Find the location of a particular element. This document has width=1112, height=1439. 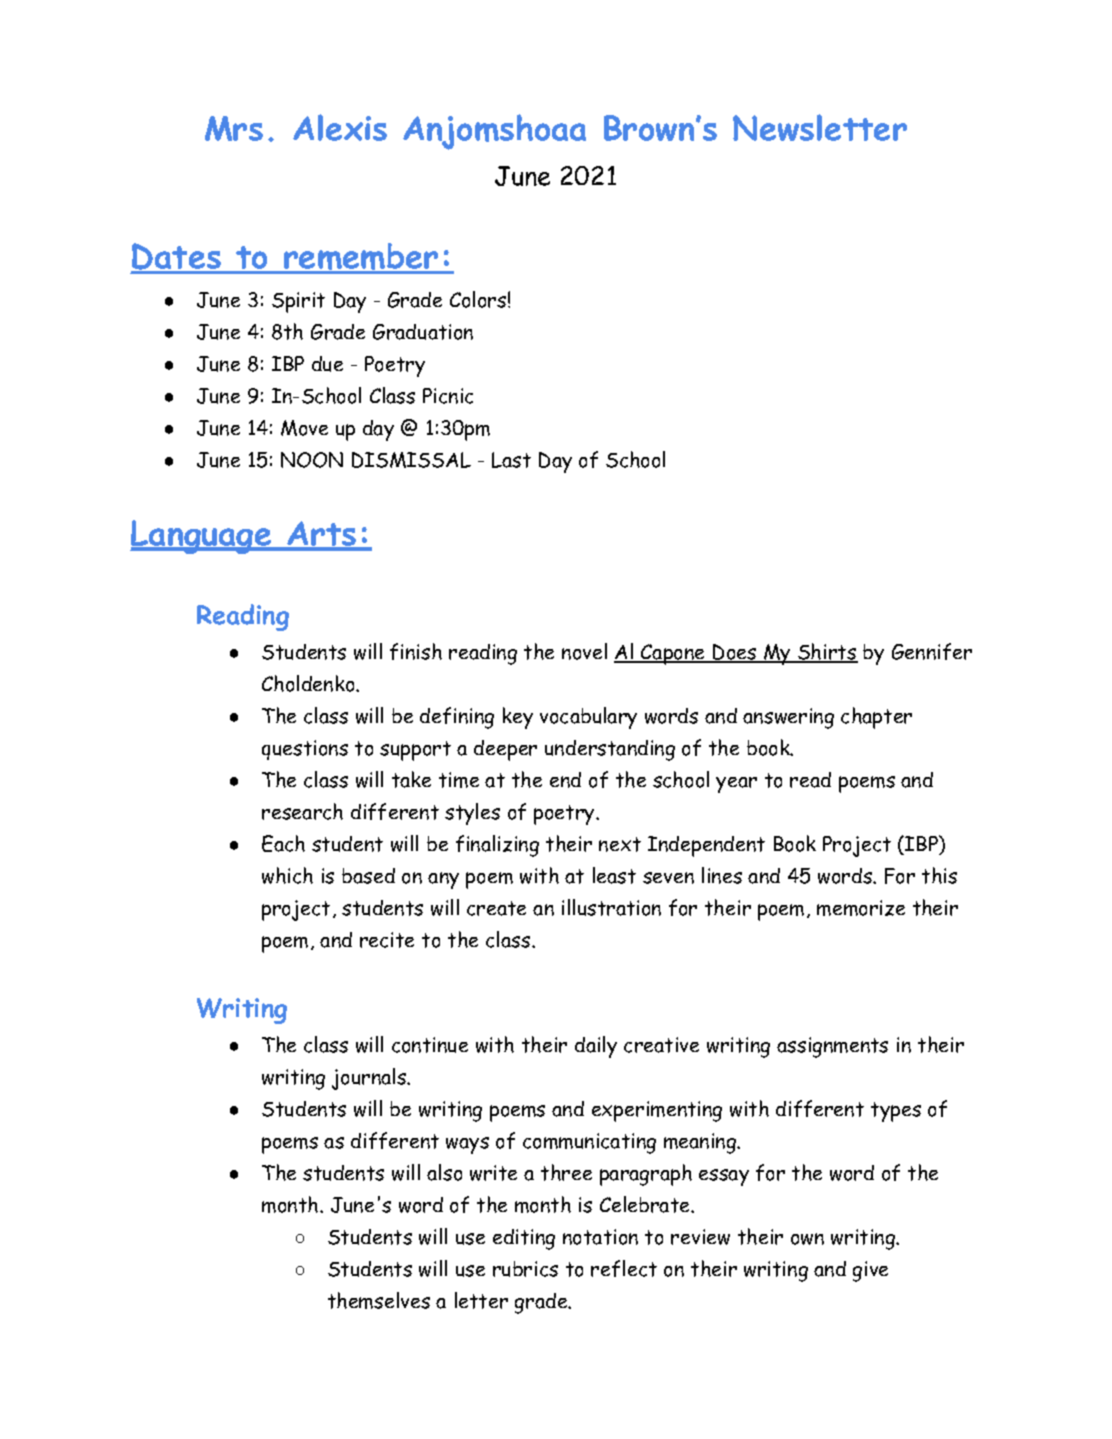

Last is located at coordinates (511, 460).
